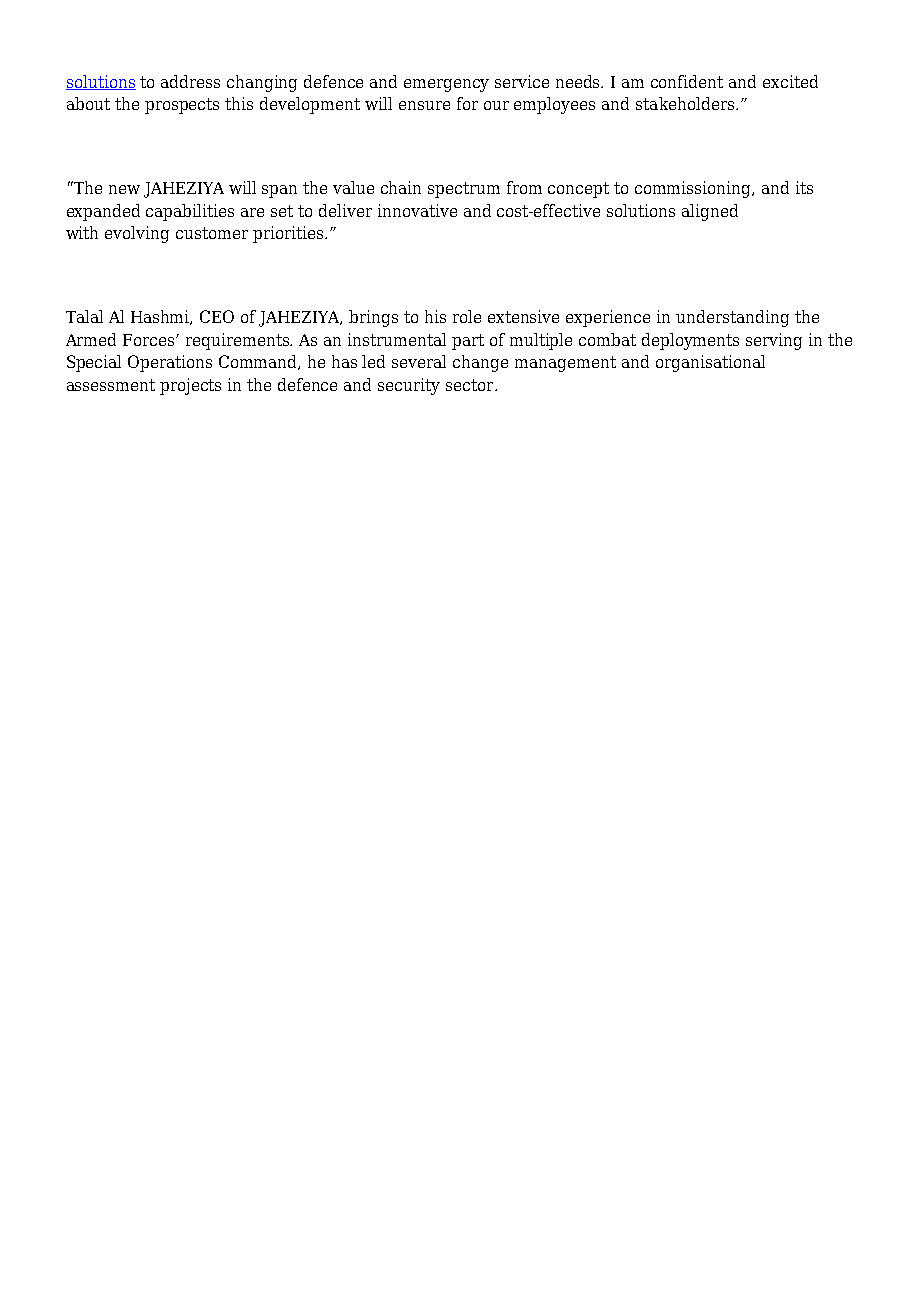 The width and height of the document is (924, 1308). I want to click on address, so click(190, 81).
